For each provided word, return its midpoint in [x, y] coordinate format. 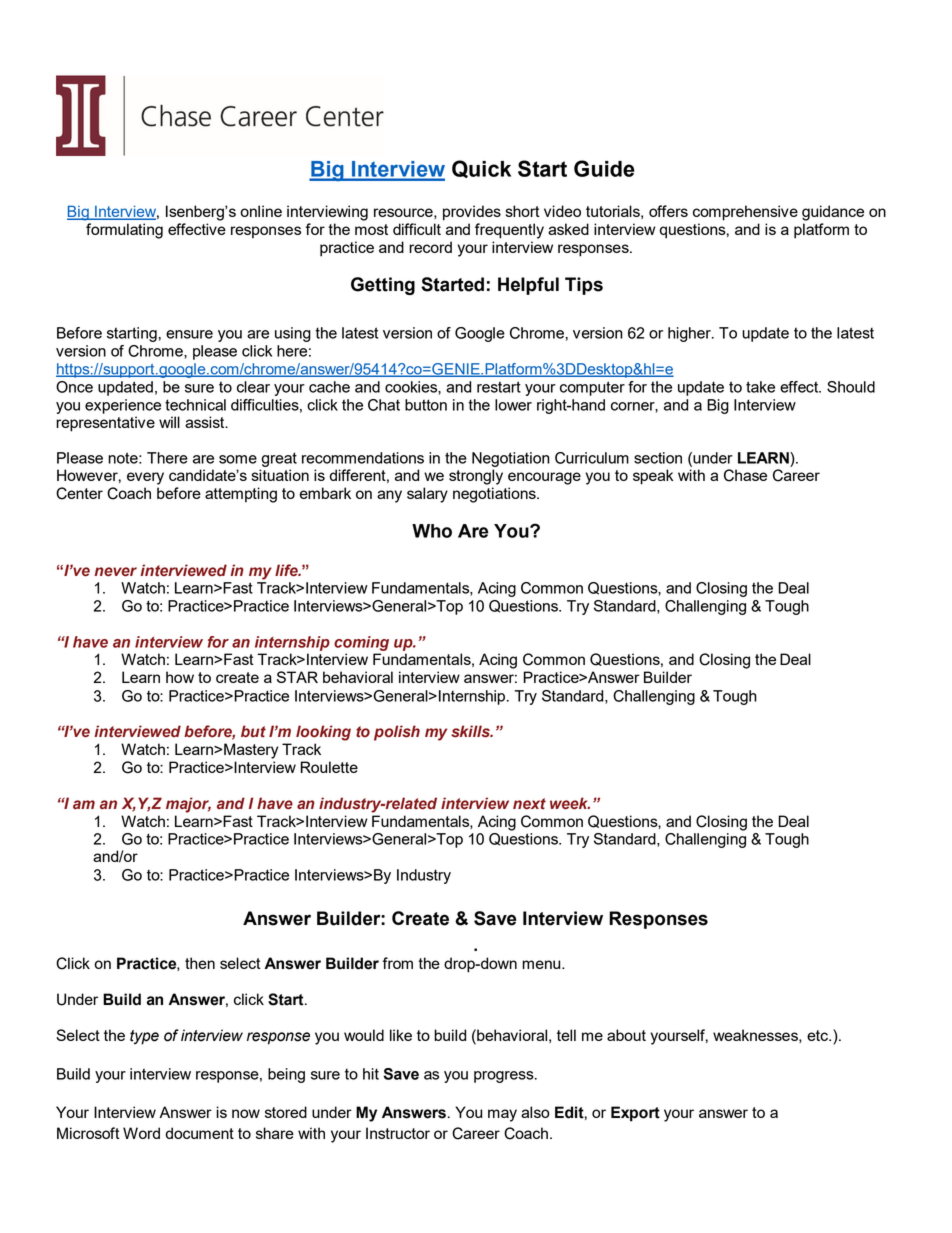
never [115, 572]
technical [195, 405]
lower [513, 405]
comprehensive [745, 213]
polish [397, 733]
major [188, 805]
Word [141, 1133]
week [570, 803]
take [760, 387]
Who [432, 531]
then [200, 963]
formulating [124, 231]
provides [472, 213]
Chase [745, 475]
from [398, 963]
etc [818, 1035]
